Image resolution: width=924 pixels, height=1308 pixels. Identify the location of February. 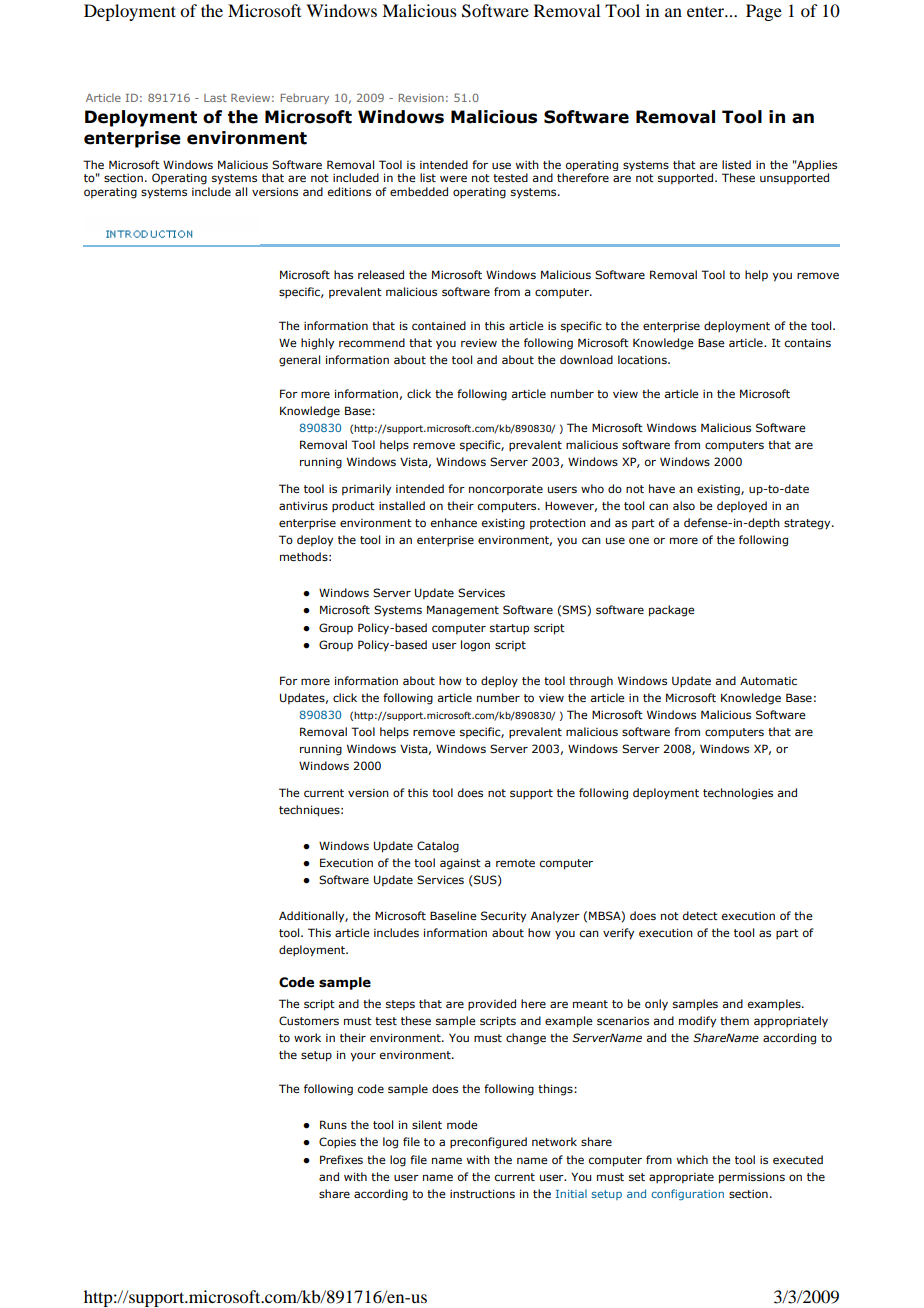
(305, 98).
